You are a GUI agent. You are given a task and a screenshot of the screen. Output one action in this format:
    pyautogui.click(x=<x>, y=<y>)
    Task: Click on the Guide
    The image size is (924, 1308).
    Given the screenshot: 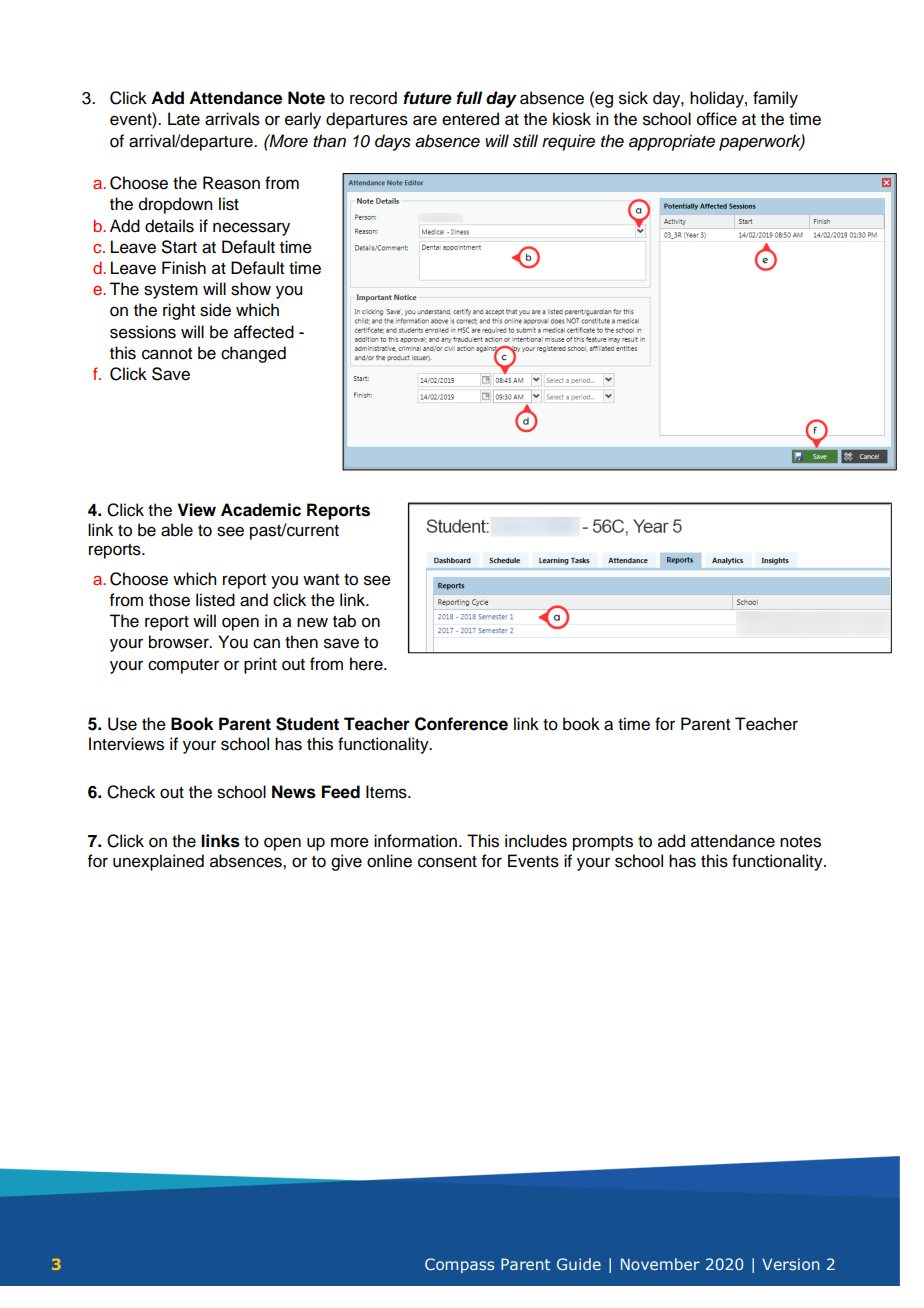 What is the action you would take?
    pyautogui.click(x=579, y=1264)
